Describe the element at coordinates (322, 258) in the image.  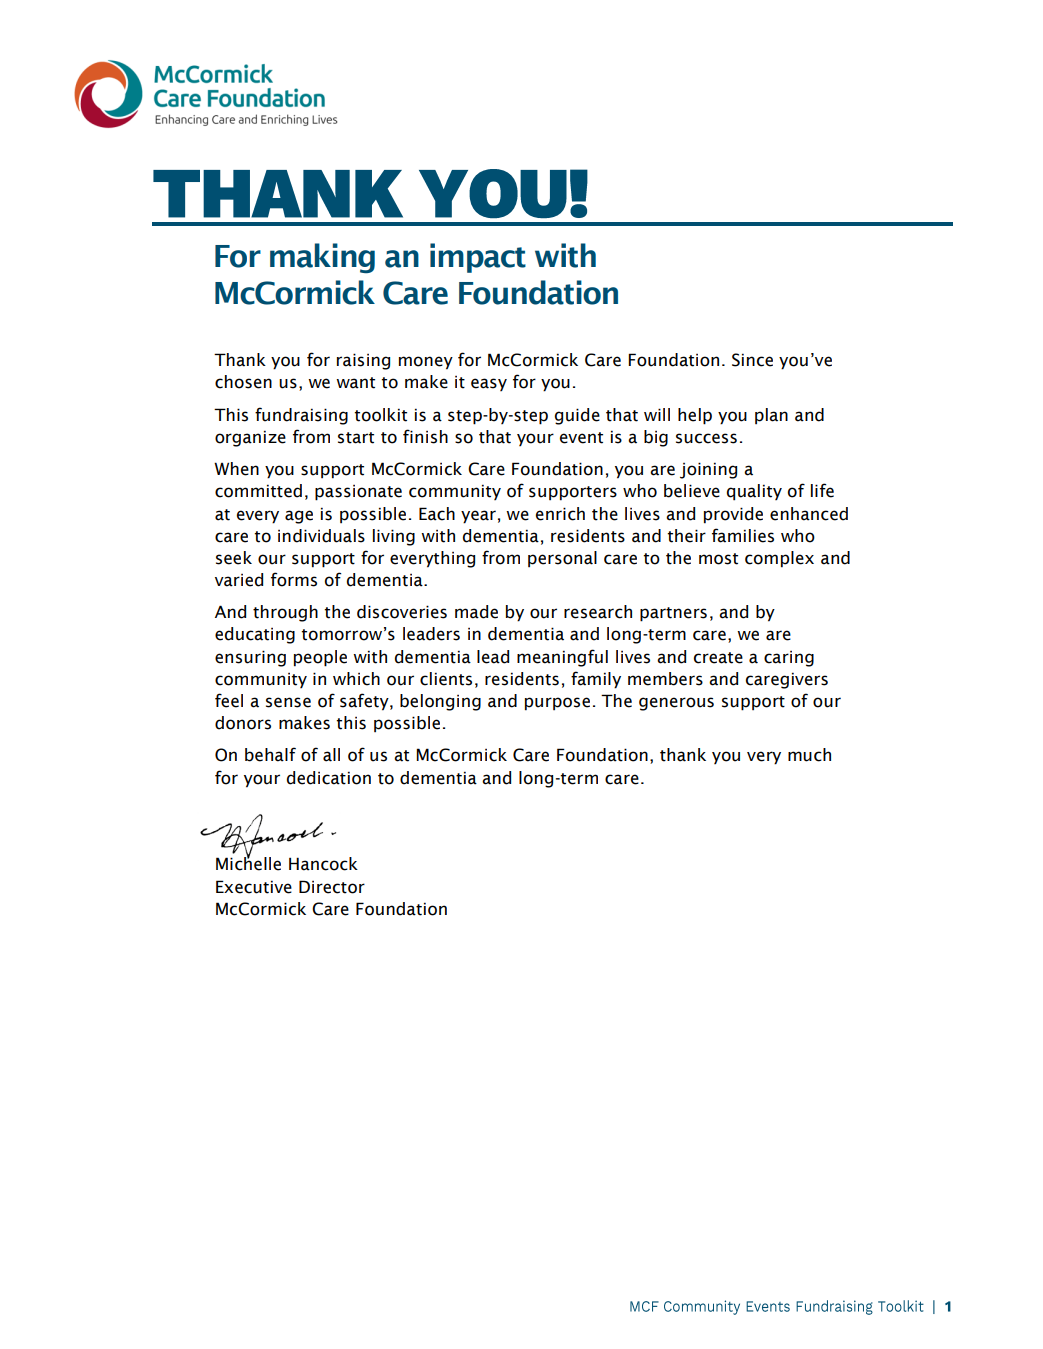
I see `making` at that location.
